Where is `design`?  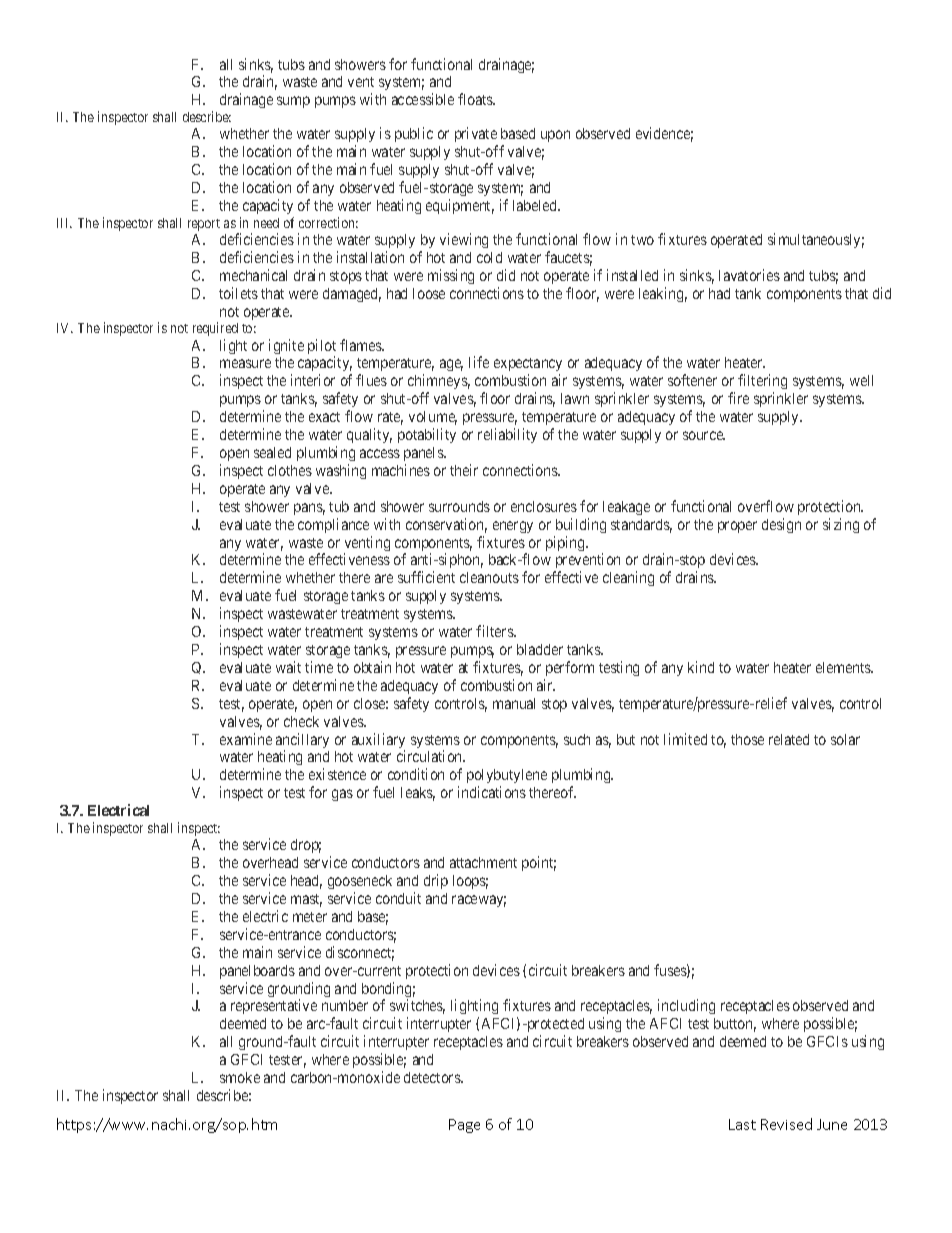 design is located at coordinates (781, 525).
